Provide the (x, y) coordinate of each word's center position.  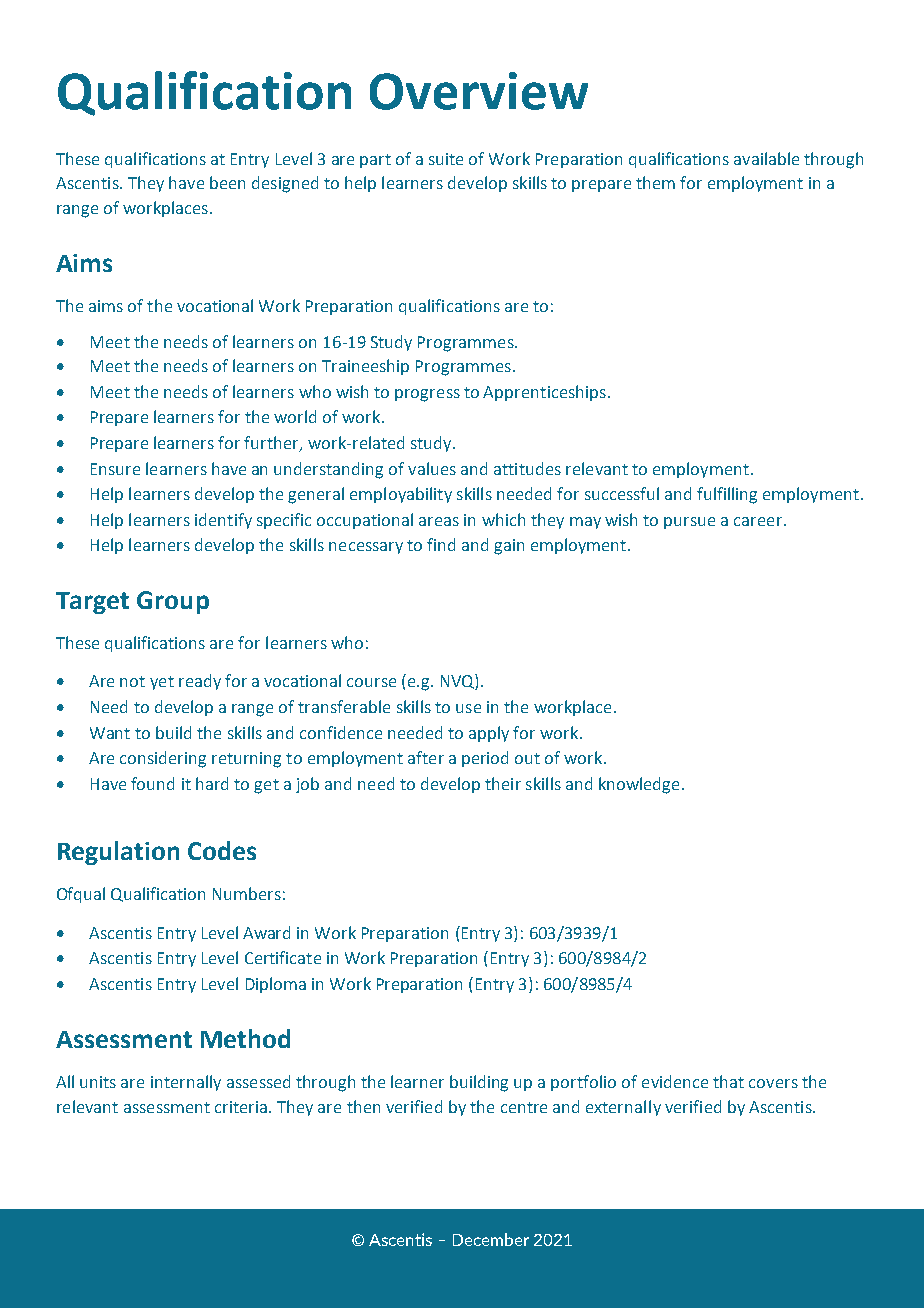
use (468, 708)
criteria (241, 1107)
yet (162, 683)
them (655, 182)
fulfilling (727, 495)
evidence (675, 1081)
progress (427, 395)
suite (446, 159)
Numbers (247, 893)
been (227, 182)
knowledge (639, 785)
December (491, 1239)
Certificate (283, 957)
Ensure (115, 469)
